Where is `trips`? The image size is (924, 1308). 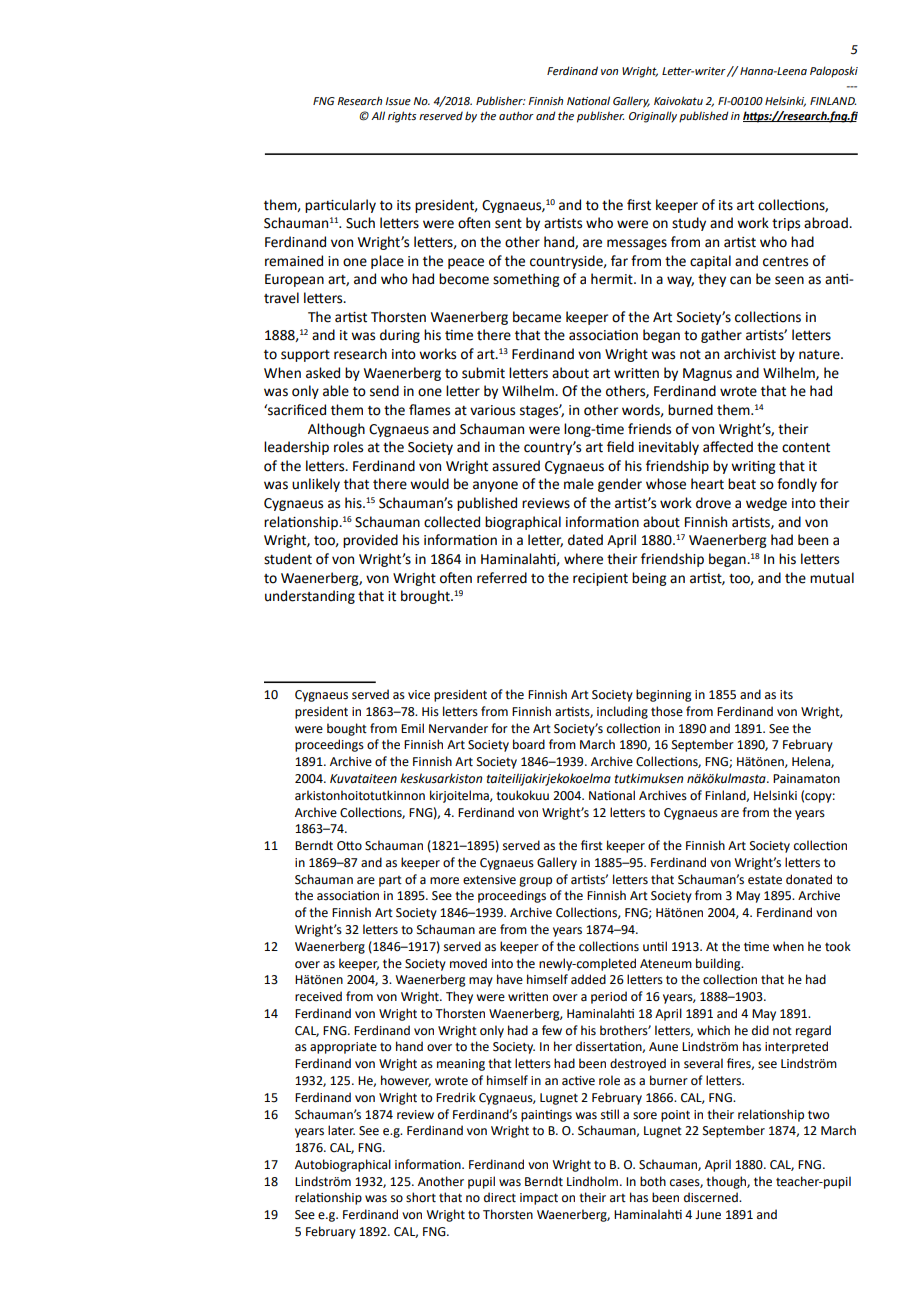 trips is located at coordinates (786, 224).
